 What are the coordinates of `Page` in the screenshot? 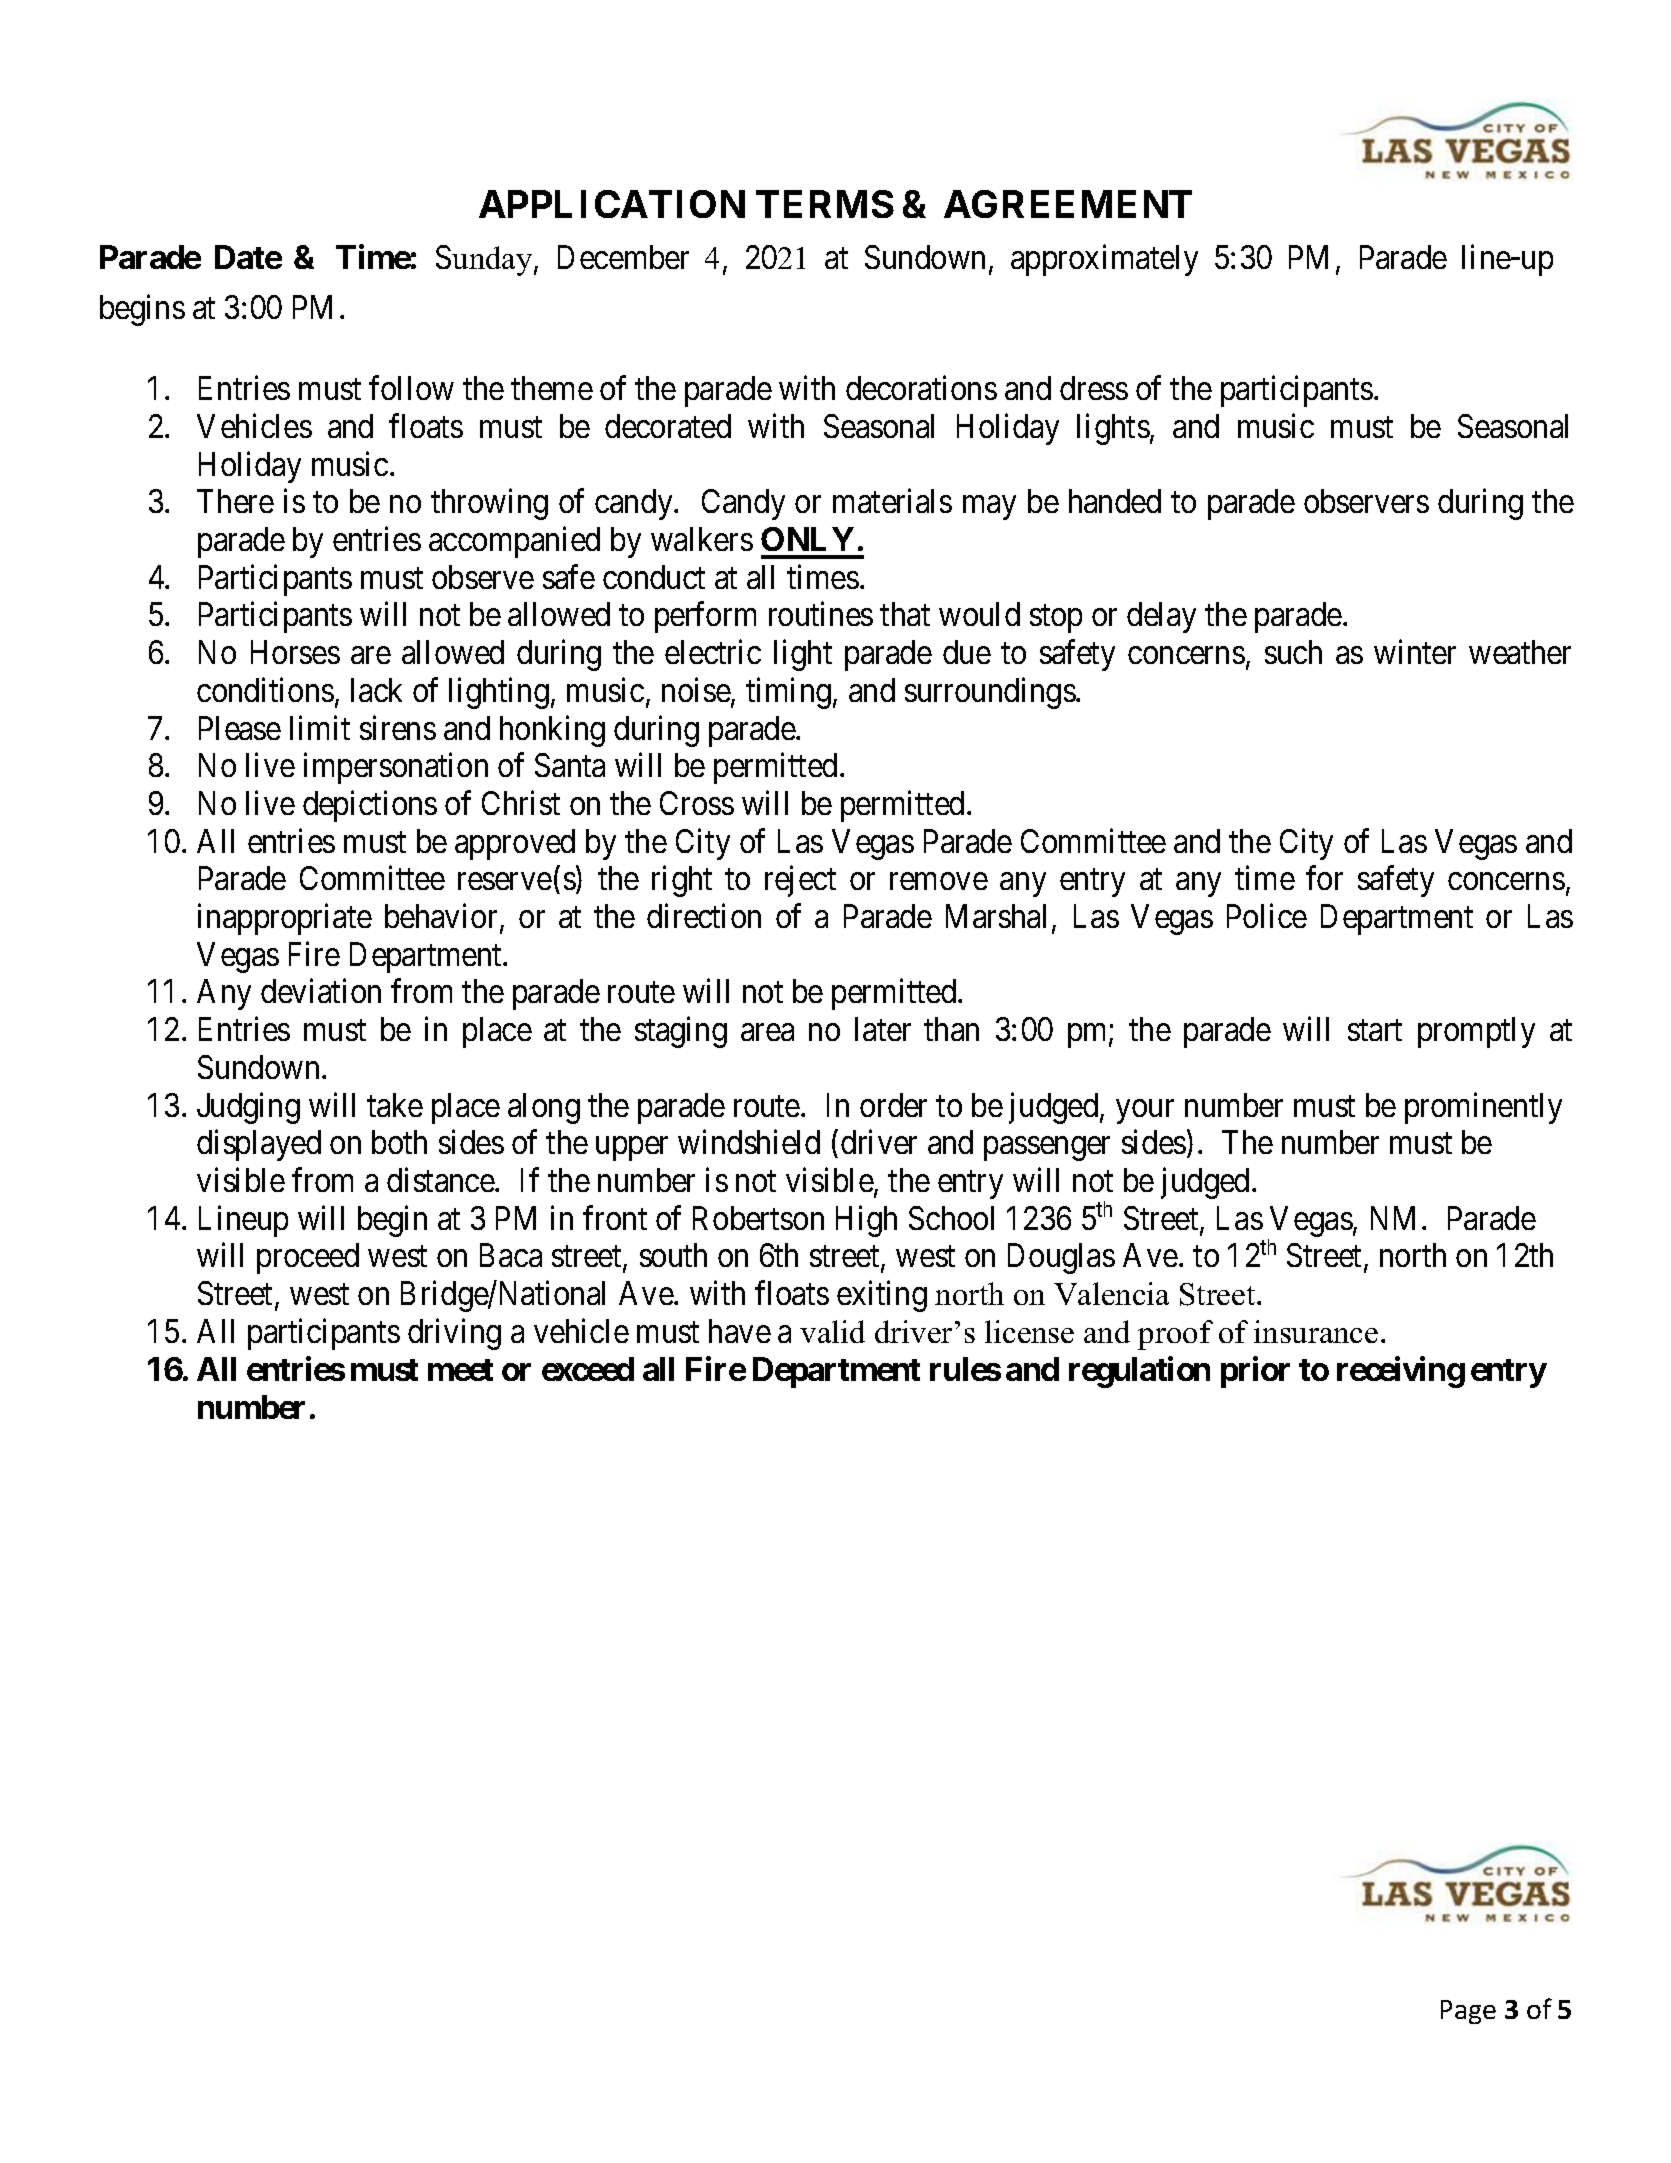 It's located at (1468, 2012).
